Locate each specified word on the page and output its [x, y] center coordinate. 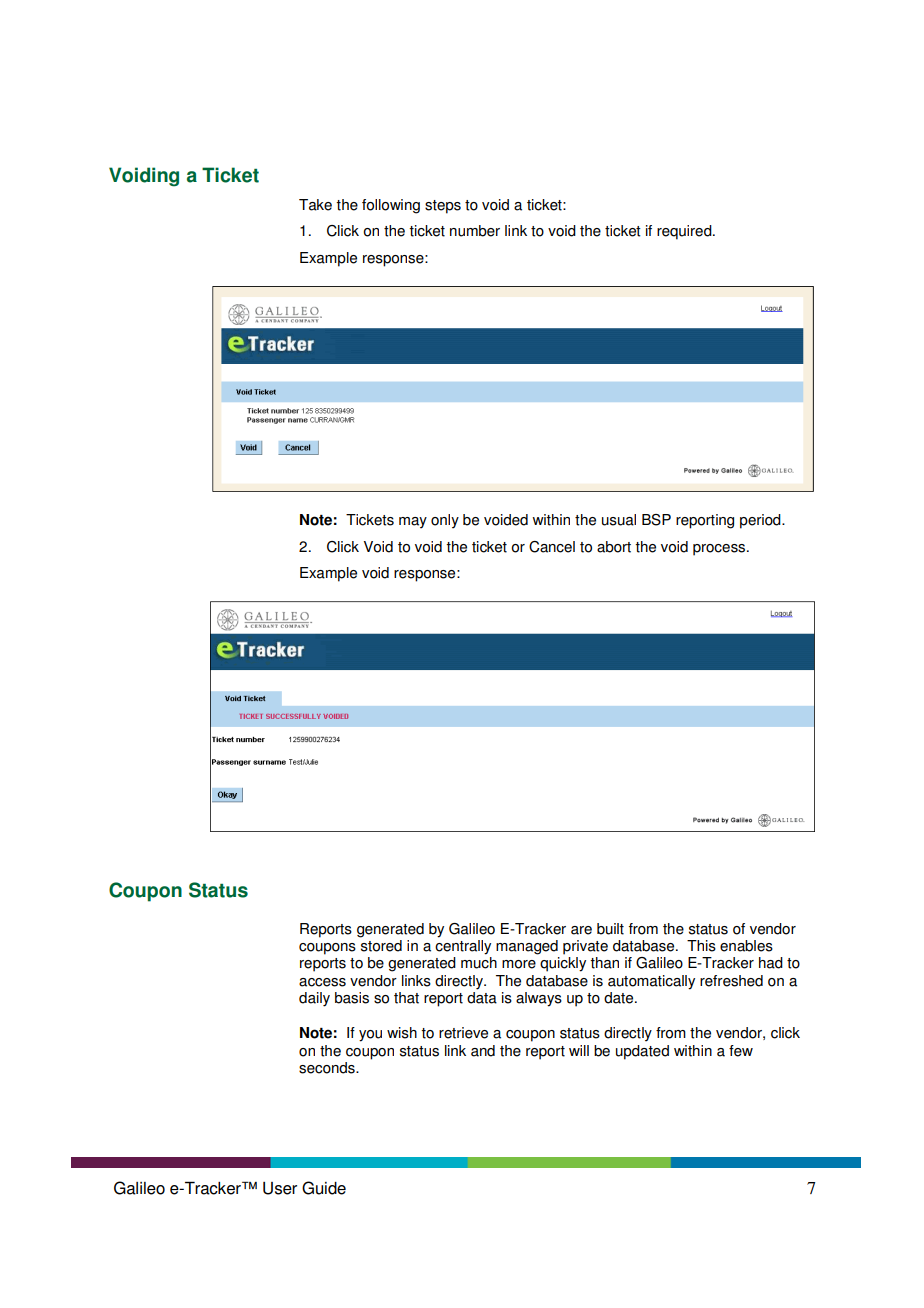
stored [381, 944]
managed [527, 947]
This [701, 946]
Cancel [552, 547]
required [685, 232]
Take [315, 205]
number [475, 231]
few [741, 1051]
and [483, 1051]
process [720, 550]
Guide [324, 1188]
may [413, 523]
